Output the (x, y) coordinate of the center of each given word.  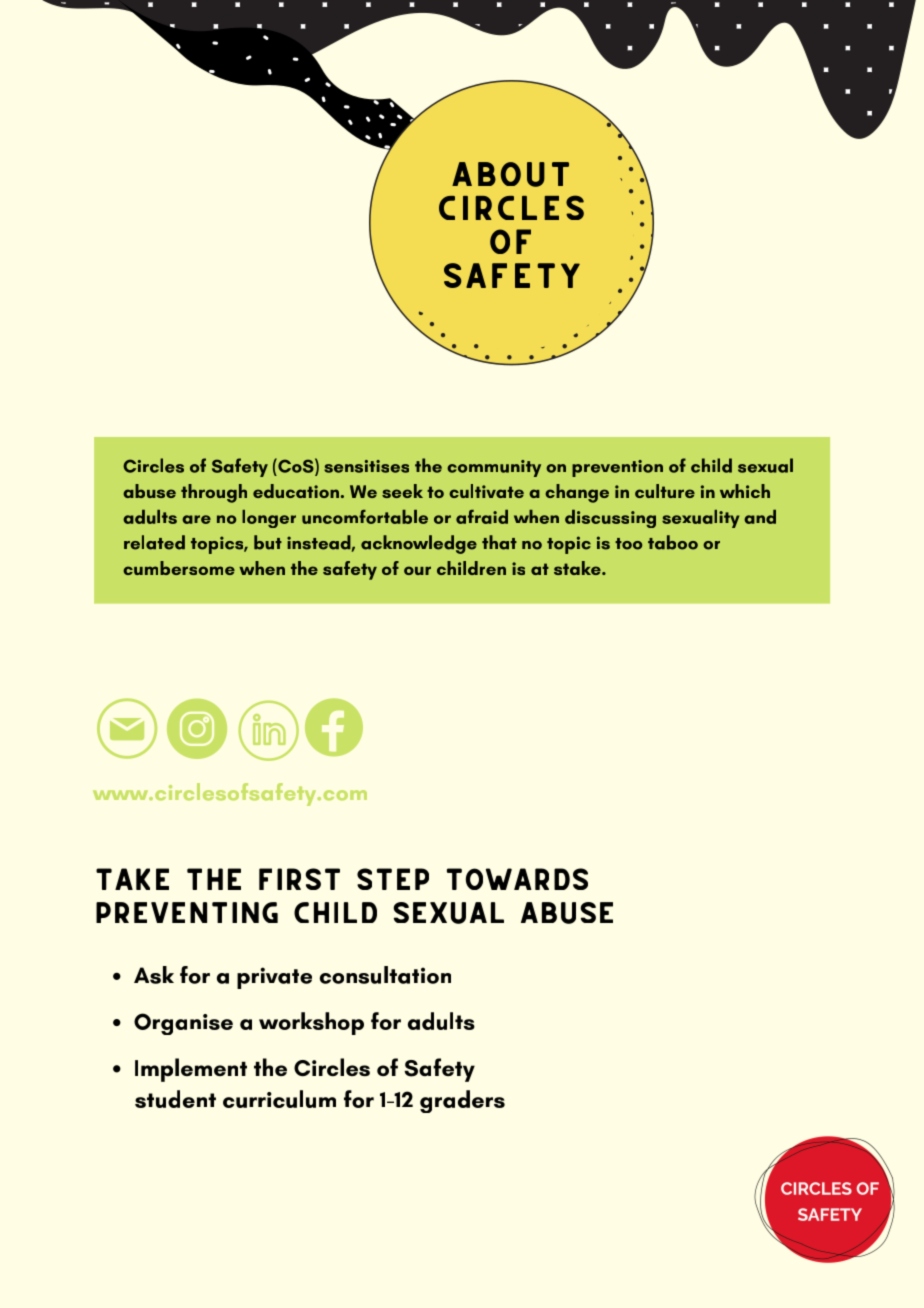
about (510, 174)
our (417, 570)
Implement (191, 1070)
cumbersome (179, 568)
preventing (187, 912)
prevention (617, 468)
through (214, 493)
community (494, 468)
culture (665, 491)
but (268, 542)
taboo (673, 542)
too (628, 544)
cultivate (486, 491)
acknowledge (419, 544)
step (393, 879)
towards (517, 879)
